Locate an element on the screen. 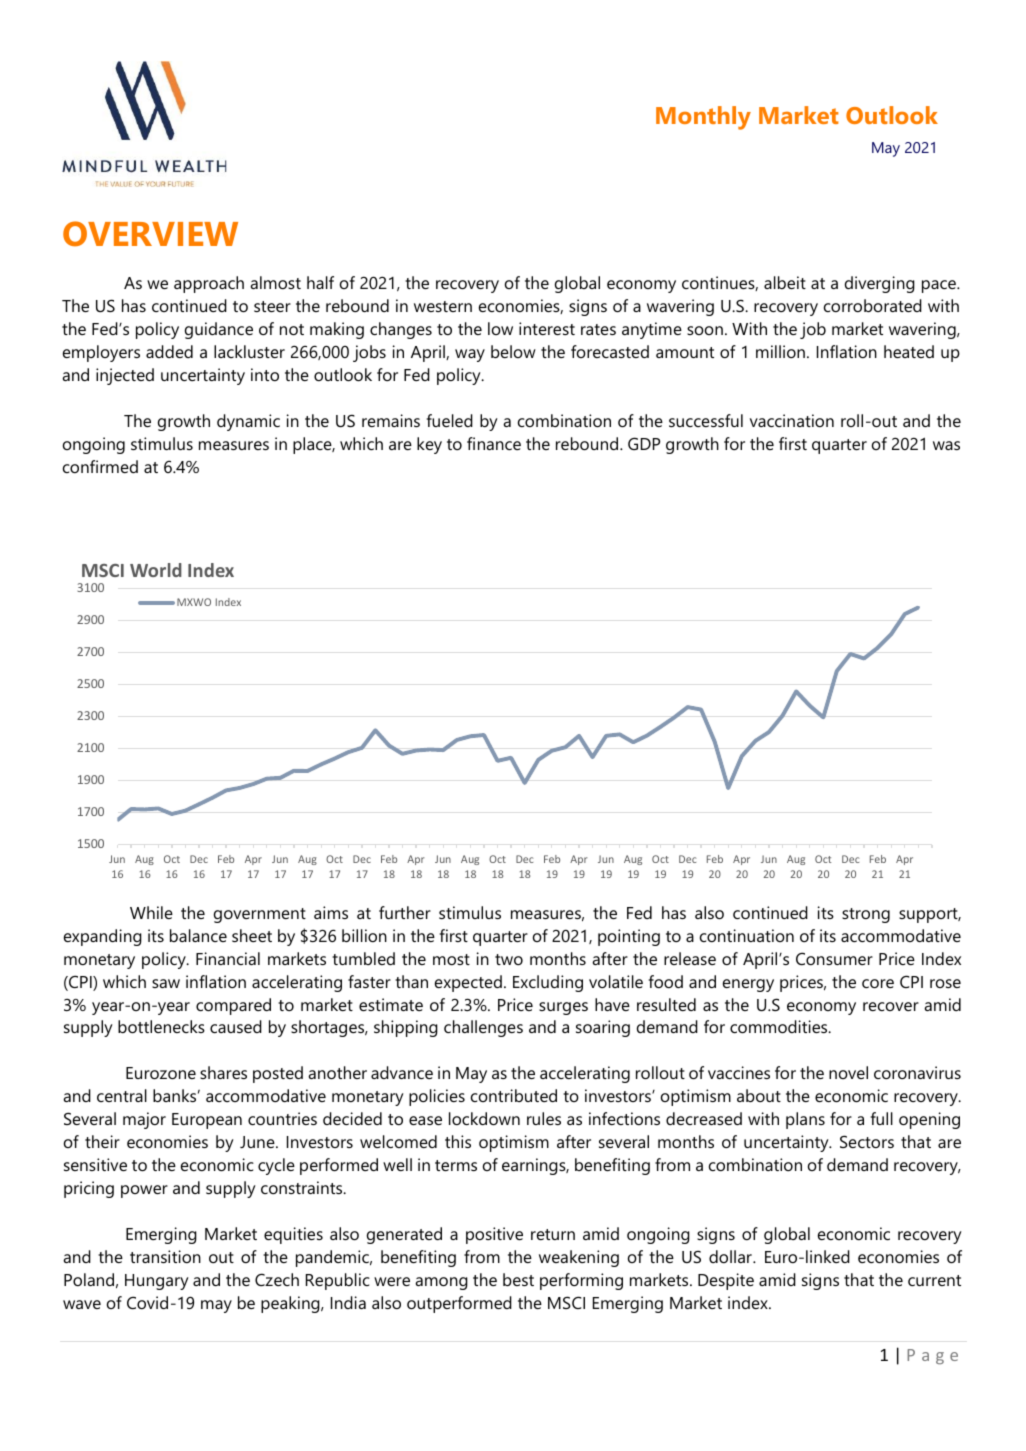  core is located at coordinates (878, 983).
